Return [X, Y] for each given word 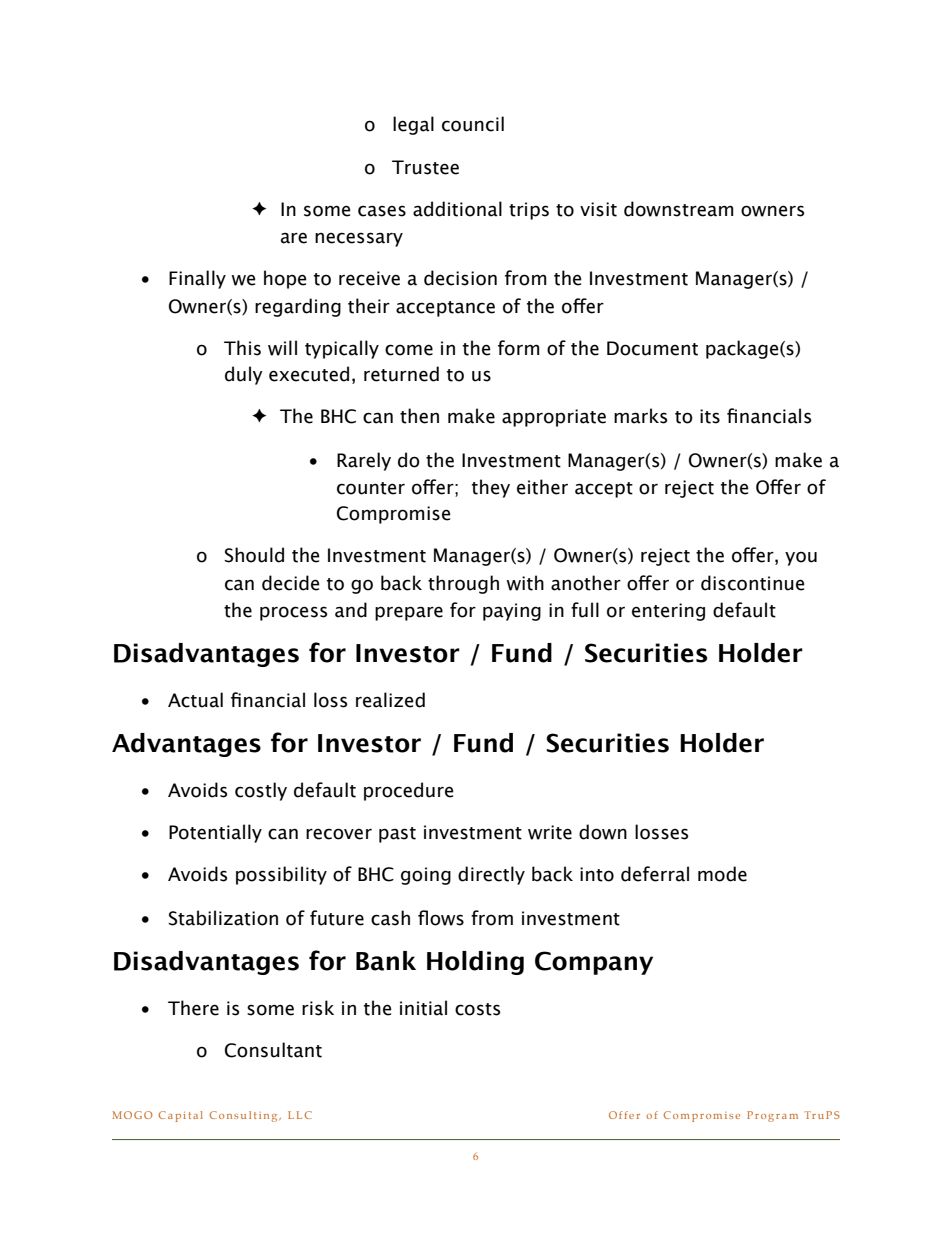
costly [261, 791]
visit [598, 209]
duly [244, 375]
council [473, 124]
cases [382, 211]
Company [594, 963]
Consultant [273, 1050]
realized [390, 700]
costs [477, 1009]
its [710, 416]
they [491, 488]
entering [668, 612]
